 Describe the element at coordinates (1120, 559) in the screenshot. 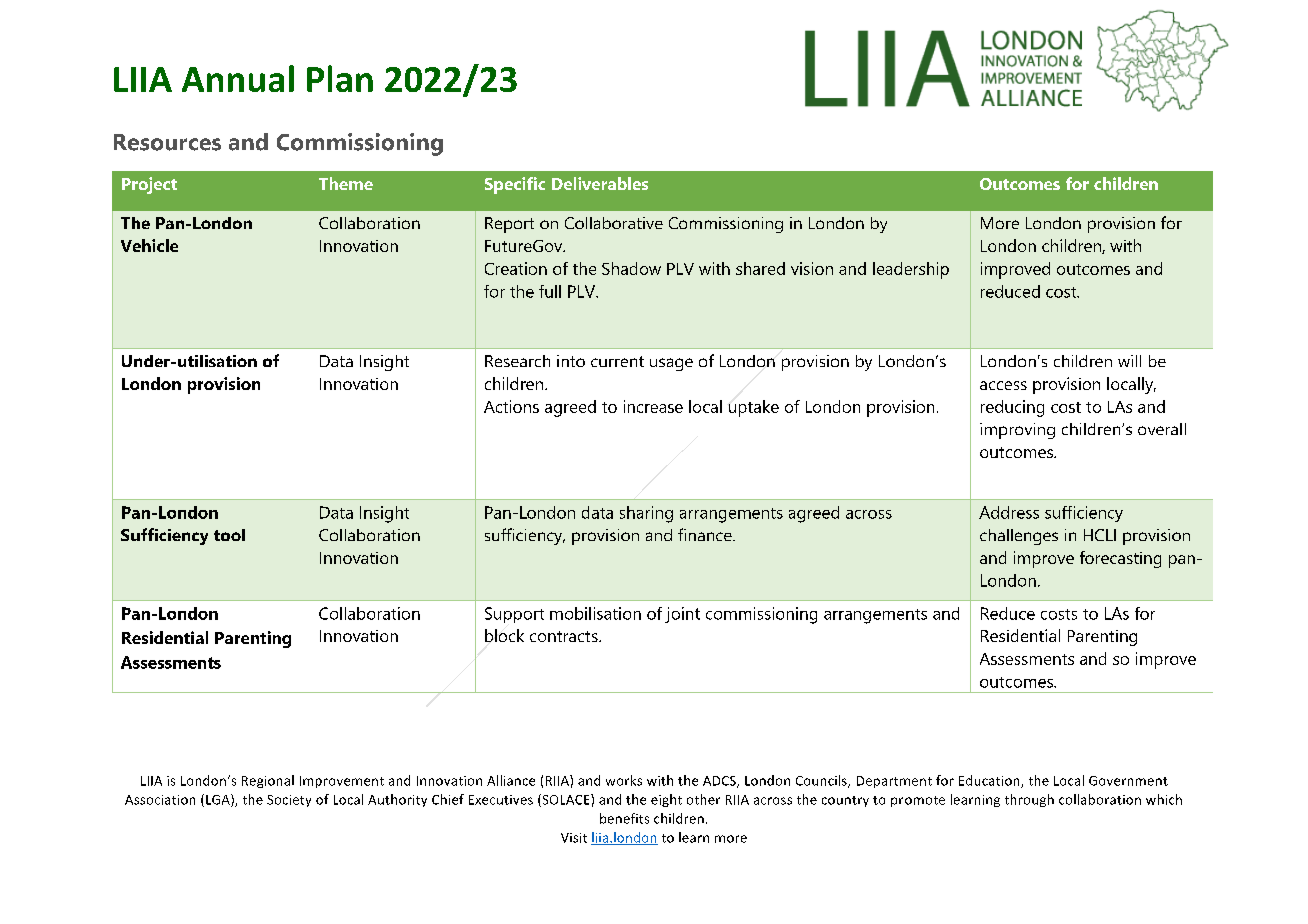

I see `forecasting` at that location.
